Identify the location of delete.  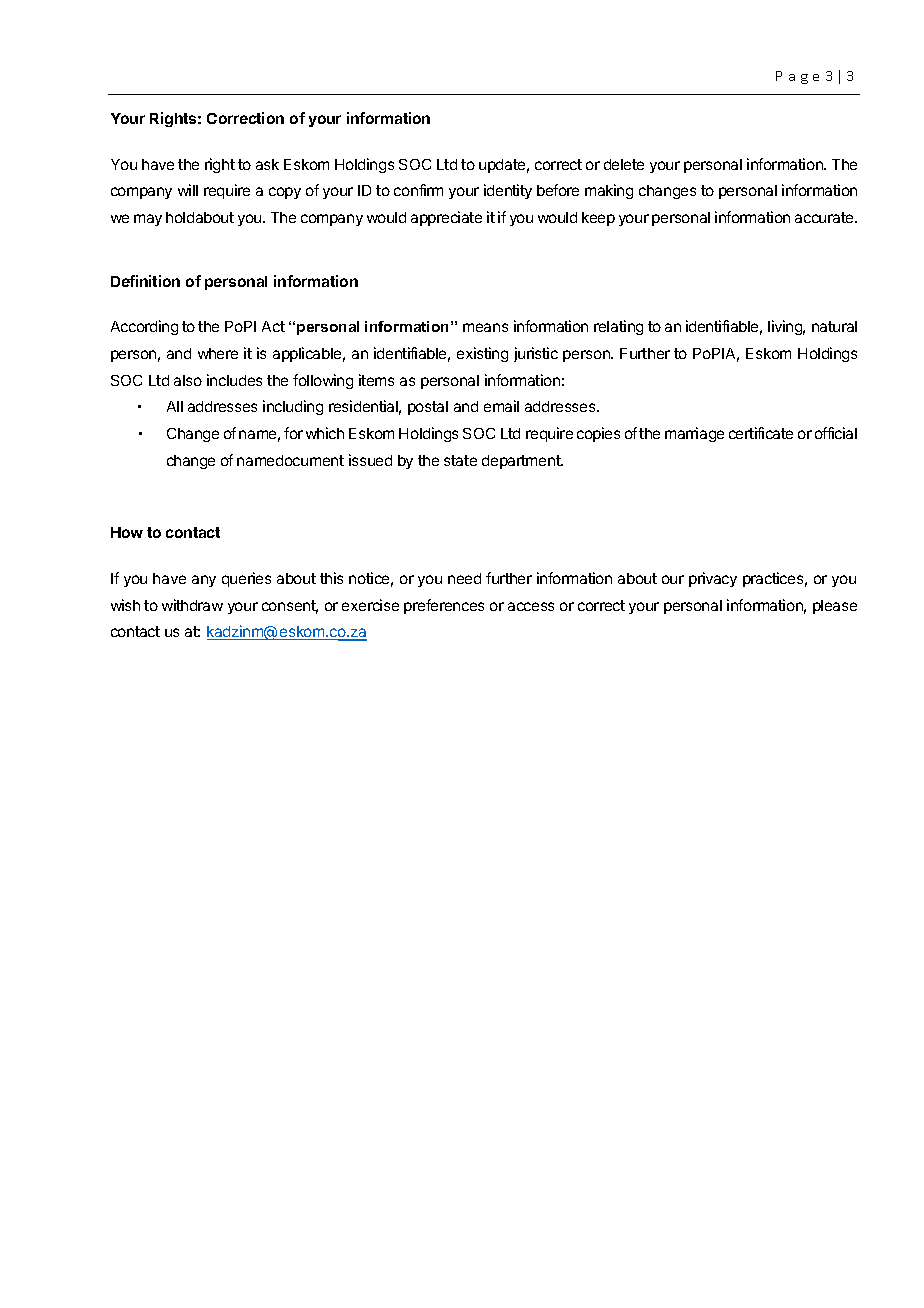
(624, 164).
